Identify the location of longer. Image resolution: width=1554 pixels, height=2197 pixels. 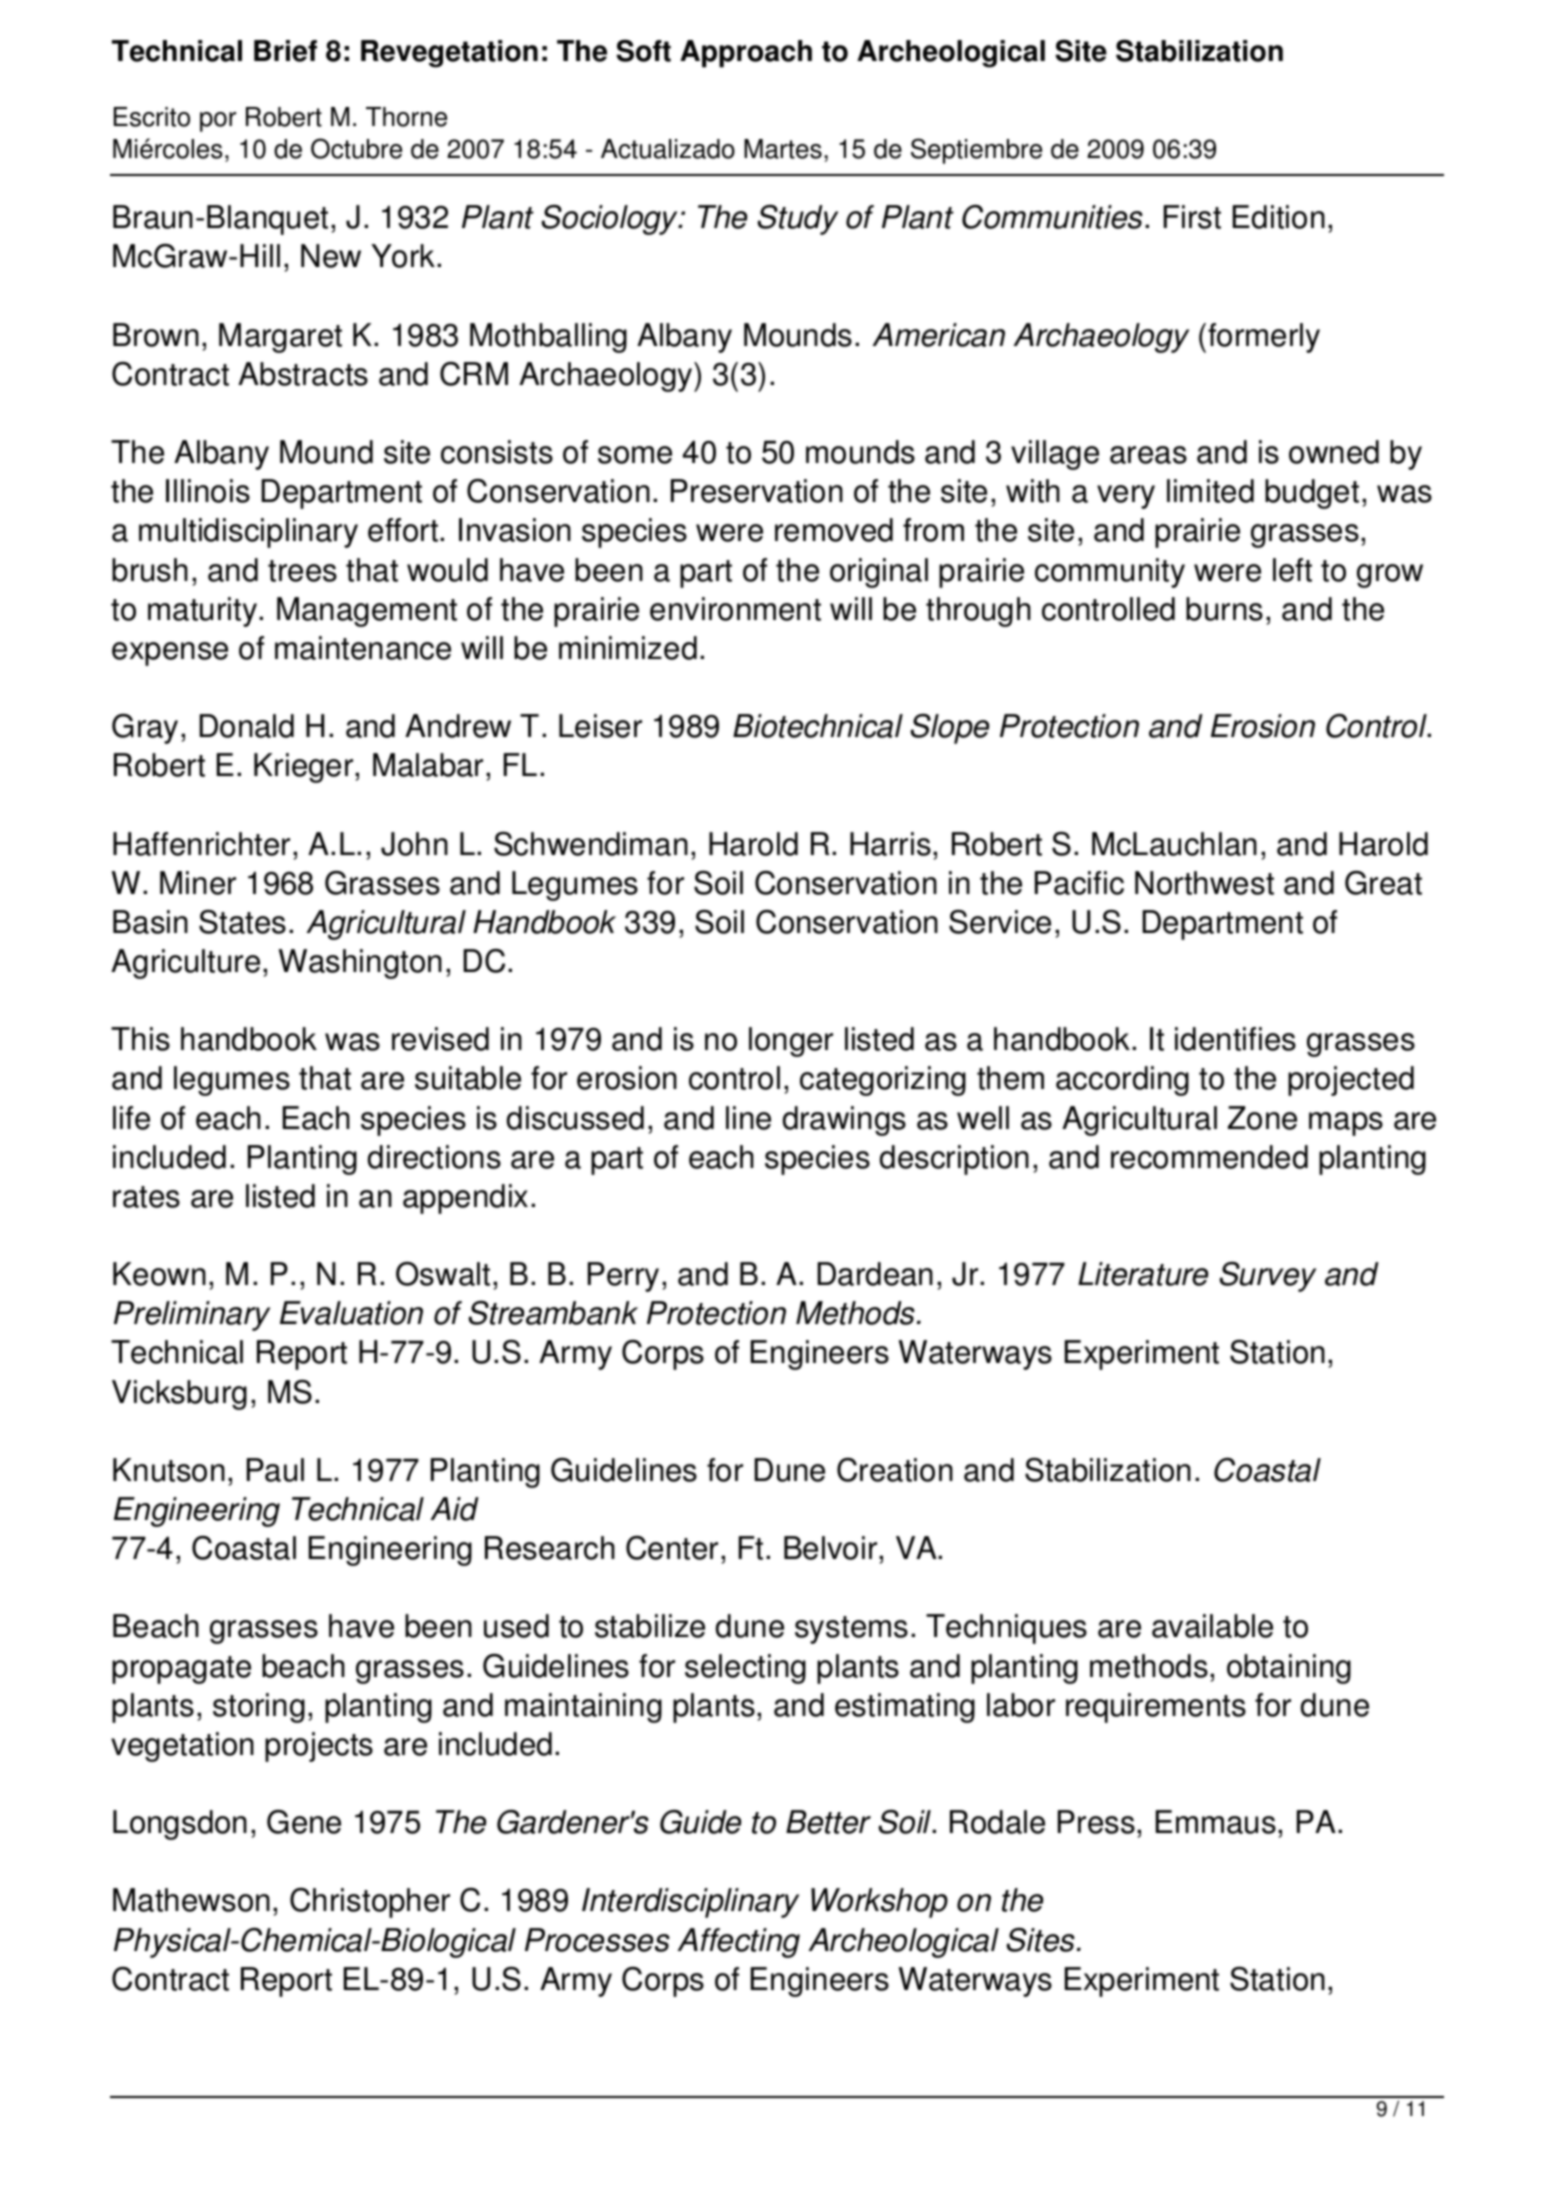
(791, 1042).
